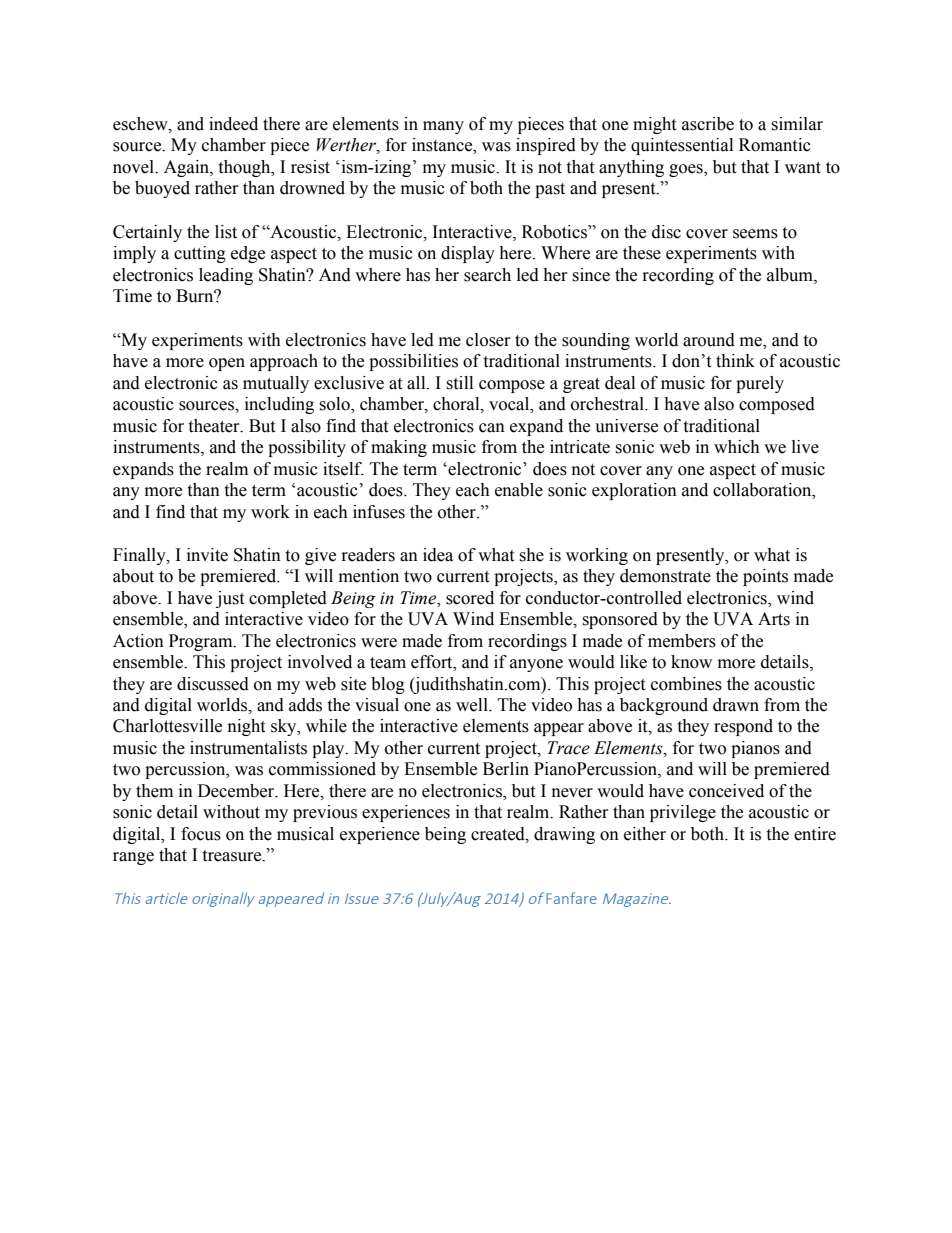 Image resolution: width=952 pixels, height=1233 pixels. What do you see at coordinates (233, 124) in the screenshot?
I see `indeed` at bounding box center [233, 124].
